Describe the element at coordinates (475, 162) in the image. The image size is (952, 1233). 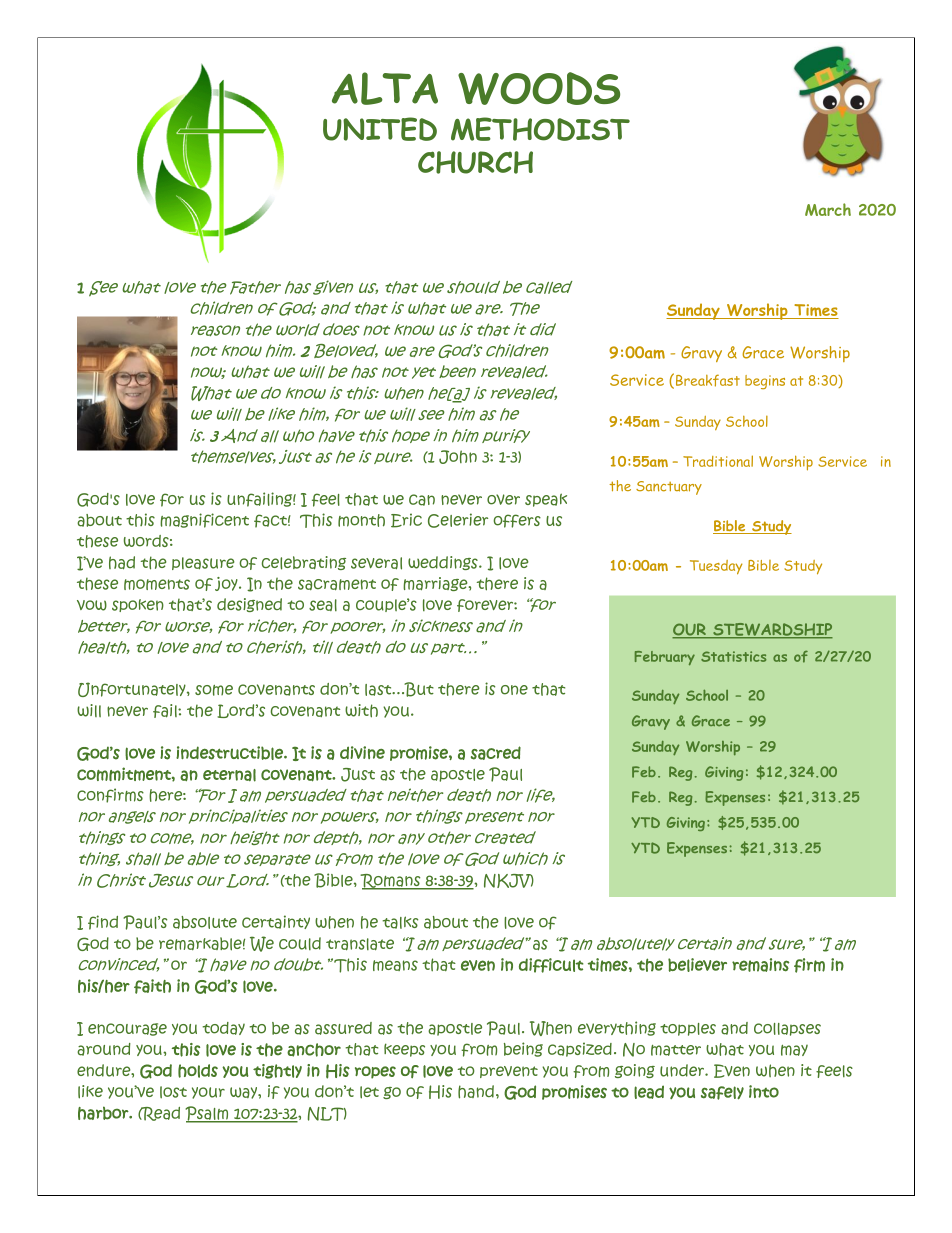
I see `CHURCH` at that location.
